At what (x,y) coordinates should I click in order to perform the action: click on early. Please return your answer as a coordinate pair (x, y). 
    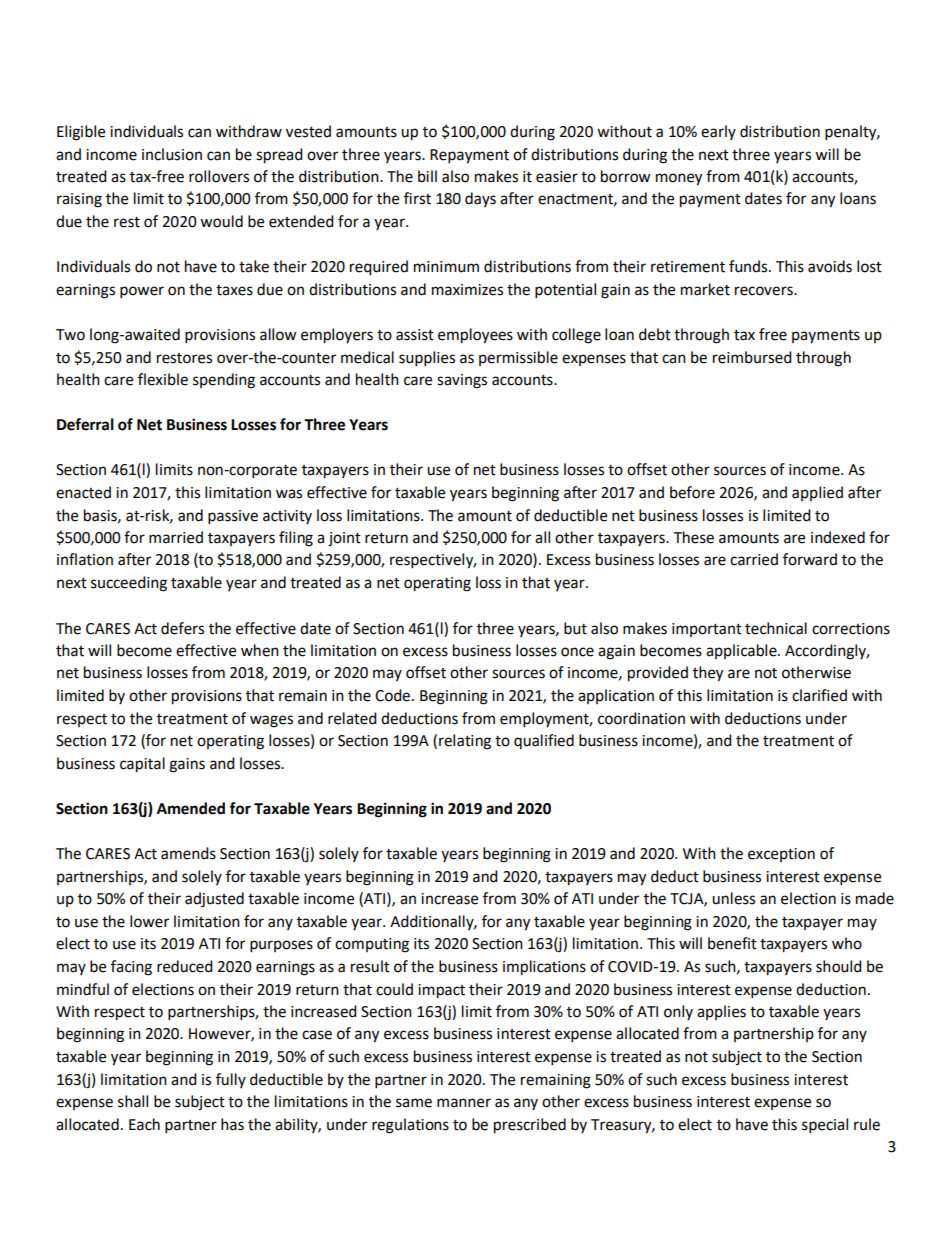
    Looking at the image, I should click on (718, 132).
